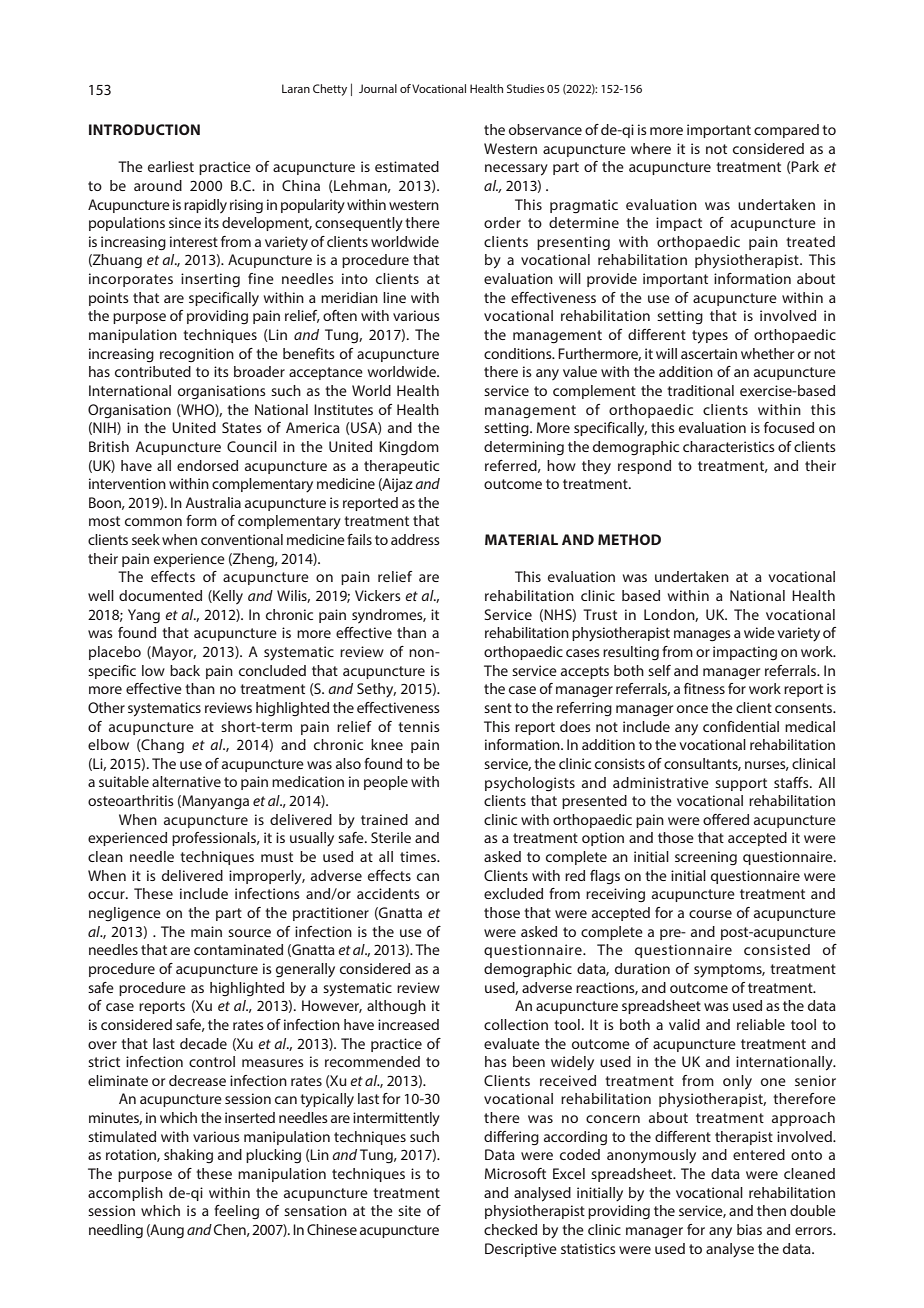 The height and width of the screenshot is (1308, 924). I want to click on compared, so click(786, 131).
